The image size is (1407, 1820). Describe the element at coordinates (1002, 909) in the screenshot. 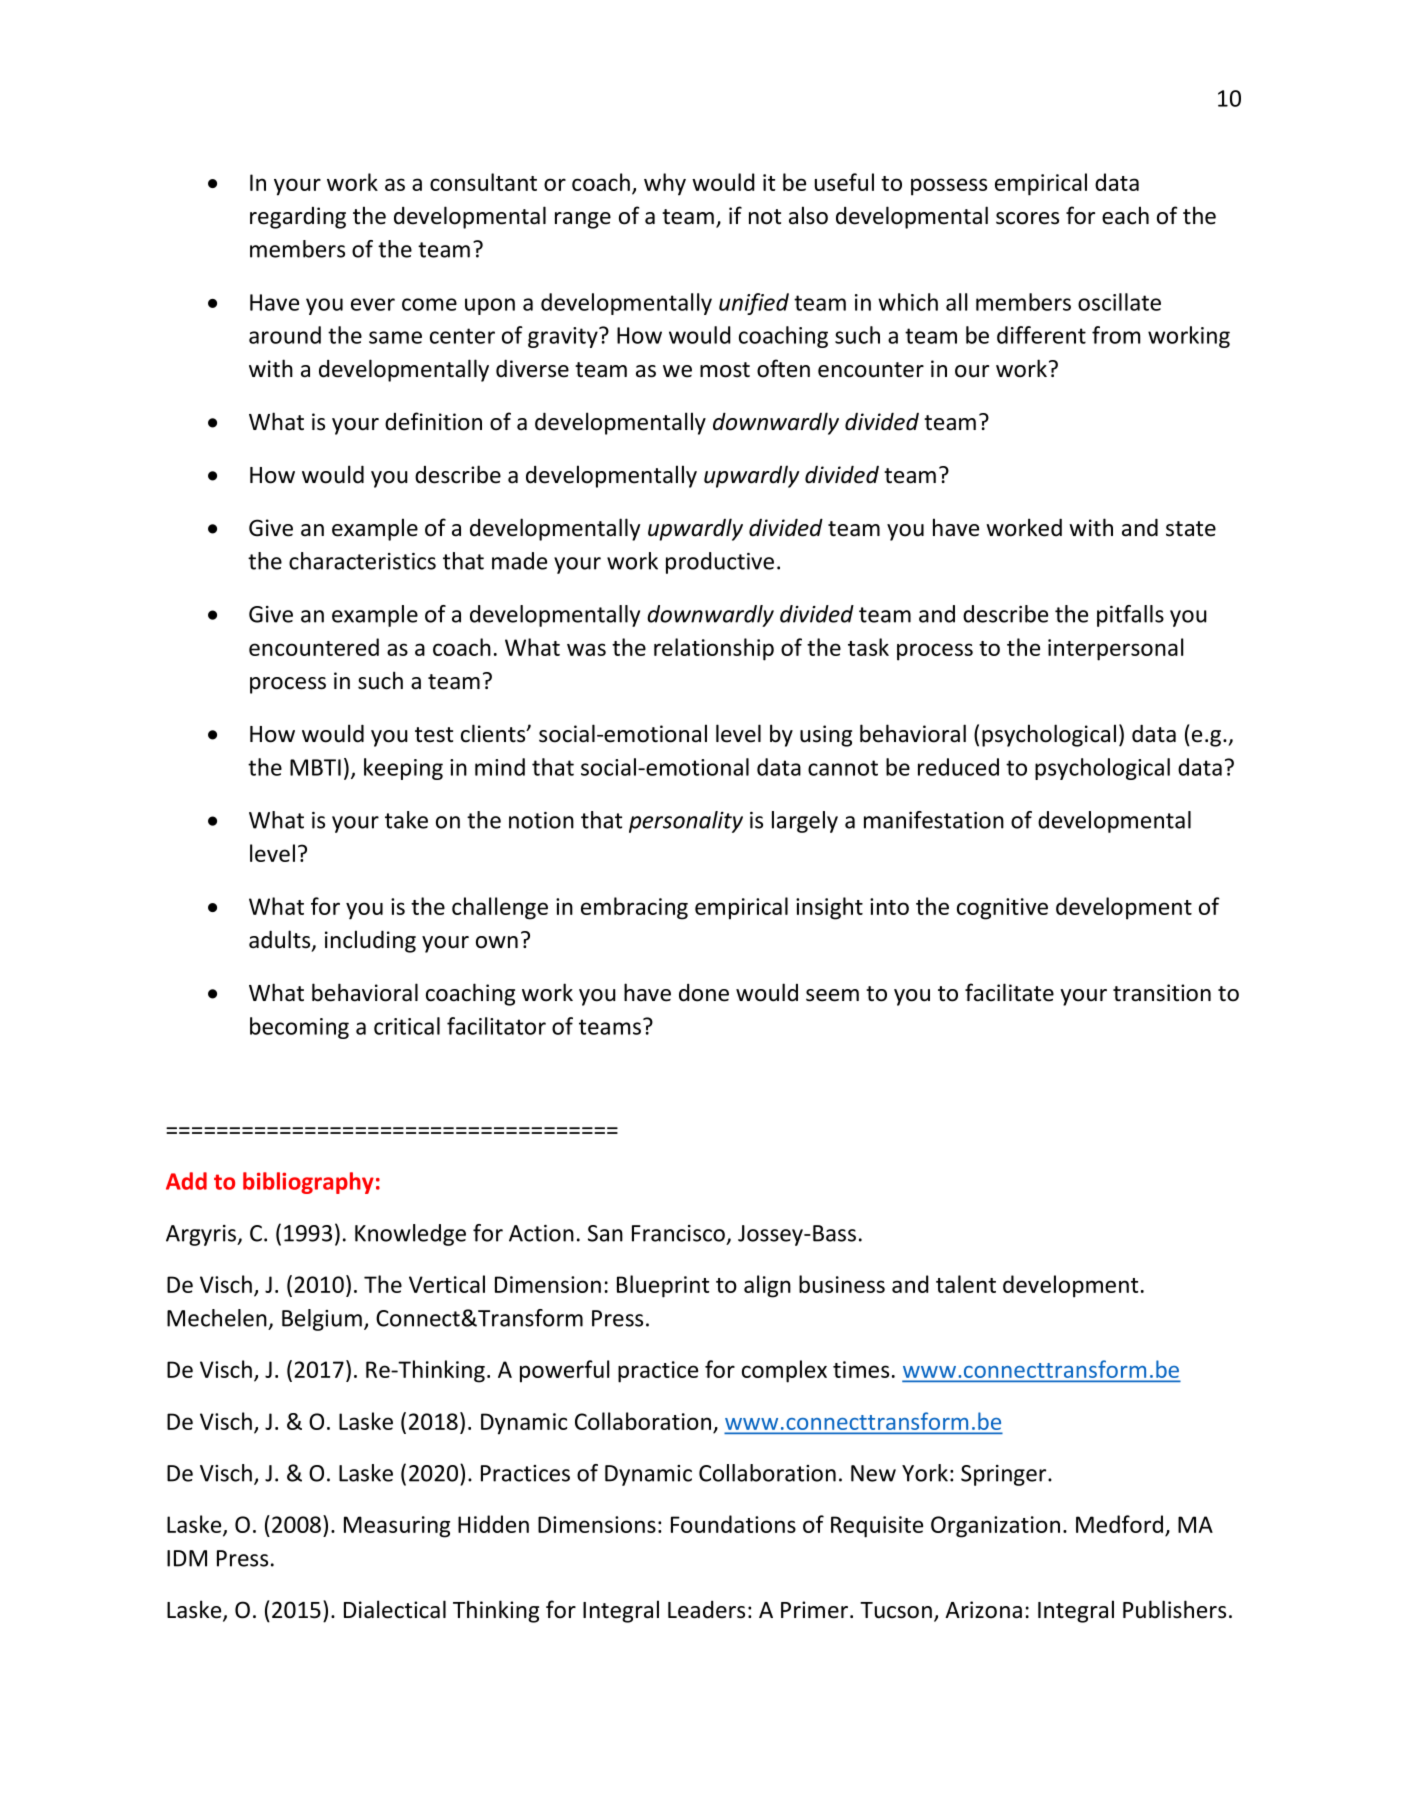

I see `cognitive` at that location.
